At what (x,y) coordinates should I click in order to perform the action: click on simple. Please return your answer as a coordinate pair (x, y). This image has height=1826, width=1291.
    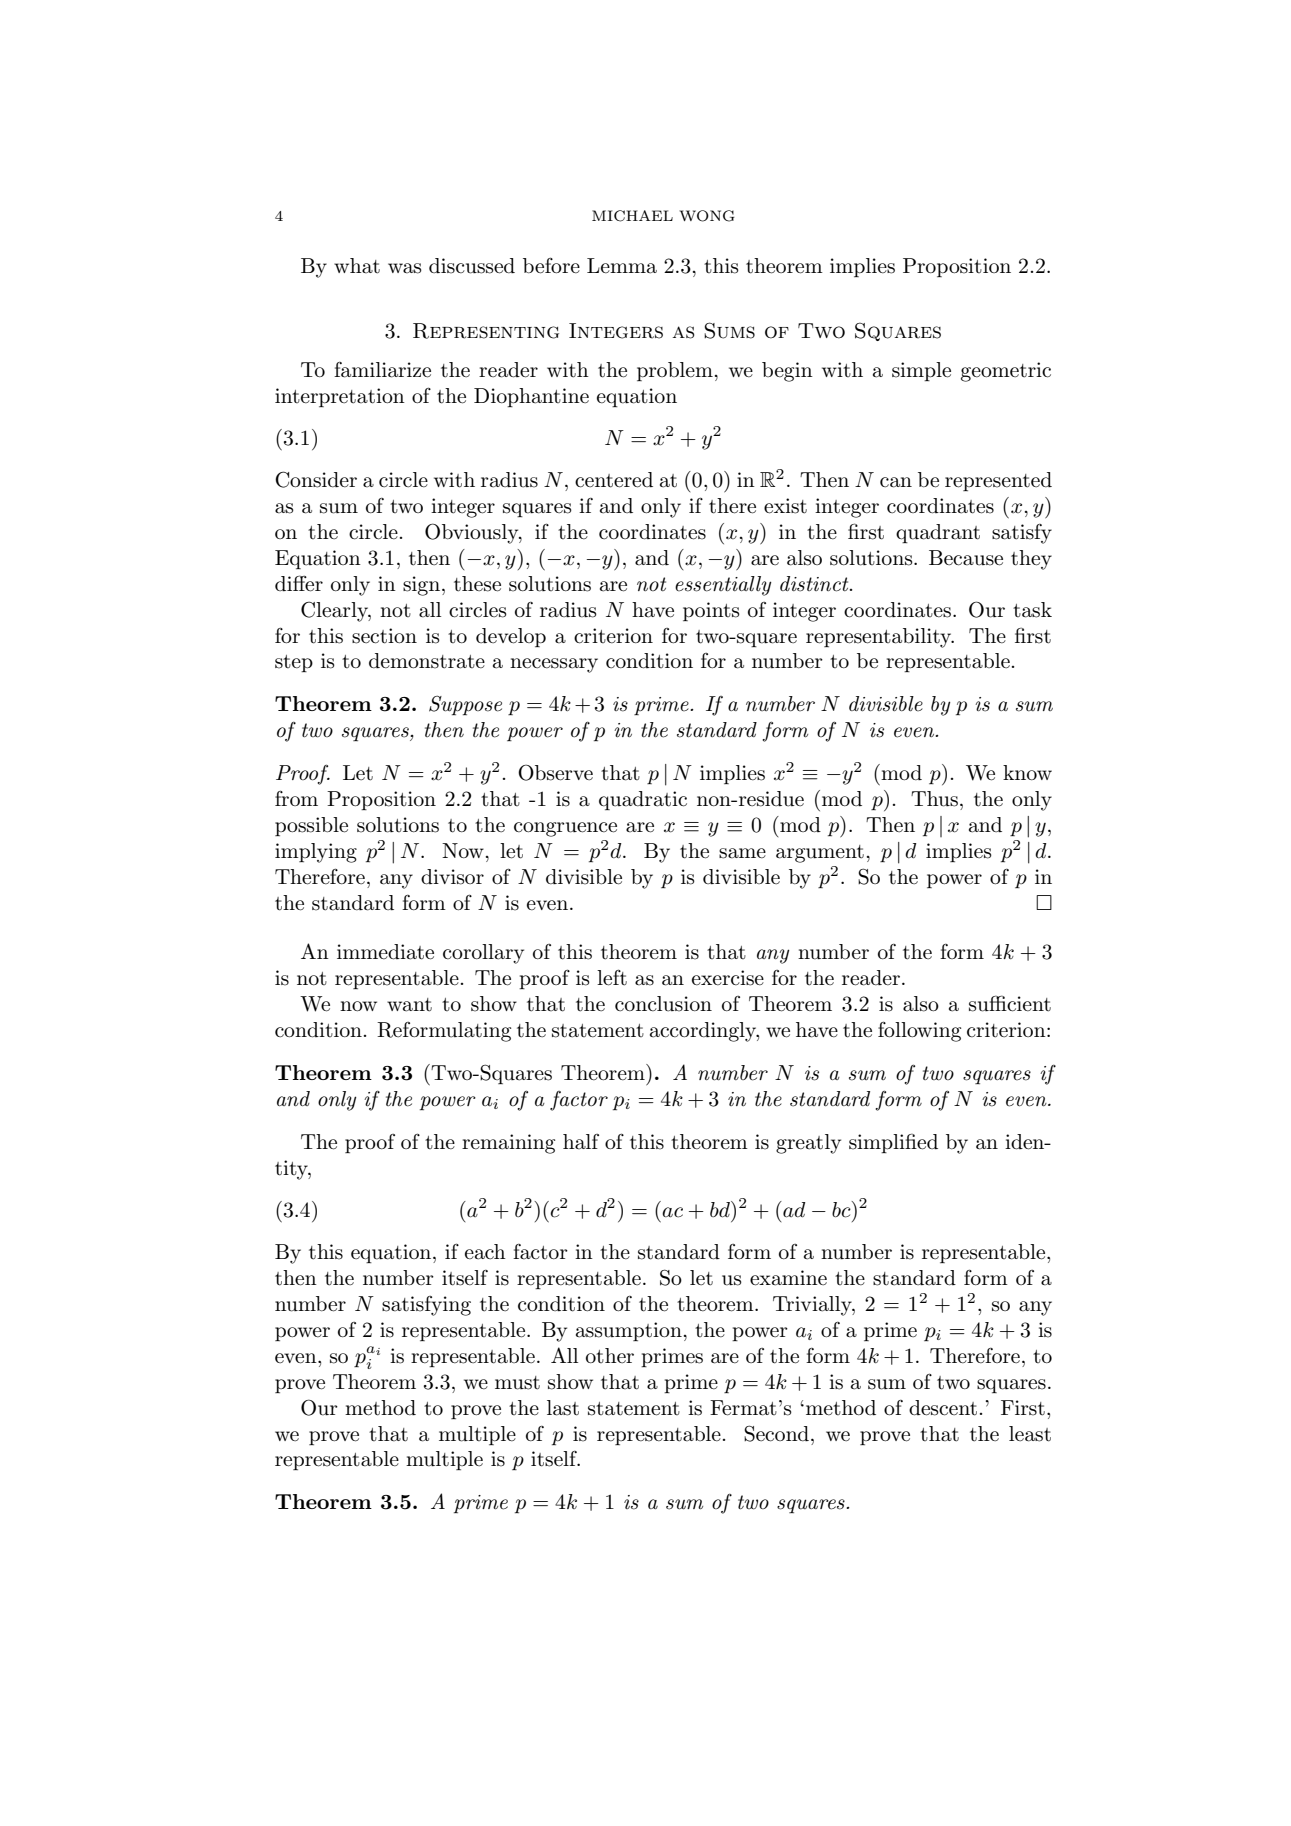
    Looking at the image, I should click on (921, 371).
